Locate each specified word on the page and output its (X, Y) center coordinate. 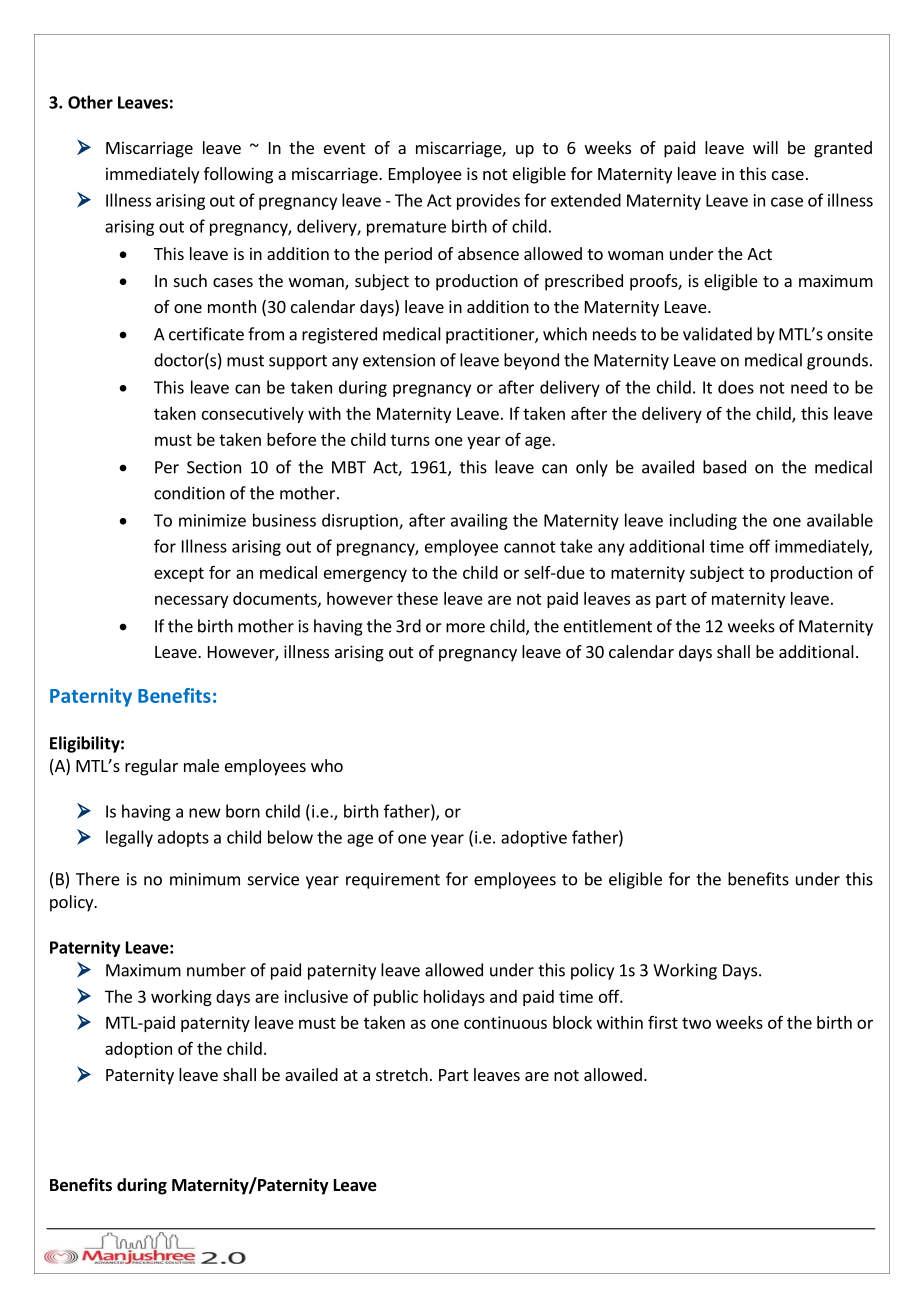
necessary (191, 601)
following (238, 175)
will (765, 147)
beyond (531, 361)
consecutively (253, 415)
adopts (183, 838)
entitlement (608, 626)
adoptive (534, 838)
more (465, 628)
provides (488, 201)
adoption (138, 1050)
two (696, 1023)
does (736, 387)
